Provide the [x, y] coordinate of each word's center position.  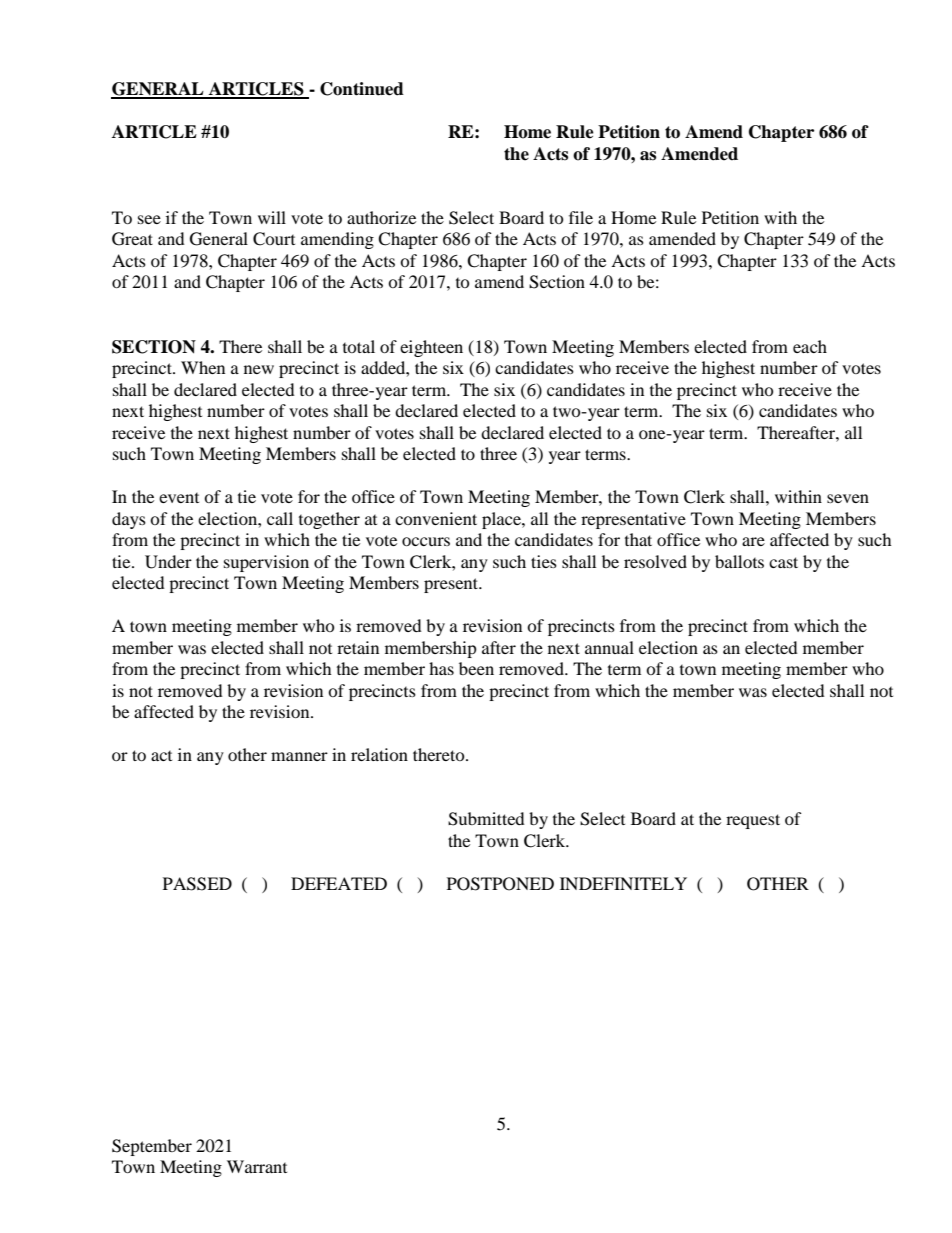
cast [783, 562]
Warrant [257, 1166]
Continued [362, 89]
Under [168, 562]
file [581, 217]
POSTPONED [500, 884]
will [272, 217]
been [476, 668]
